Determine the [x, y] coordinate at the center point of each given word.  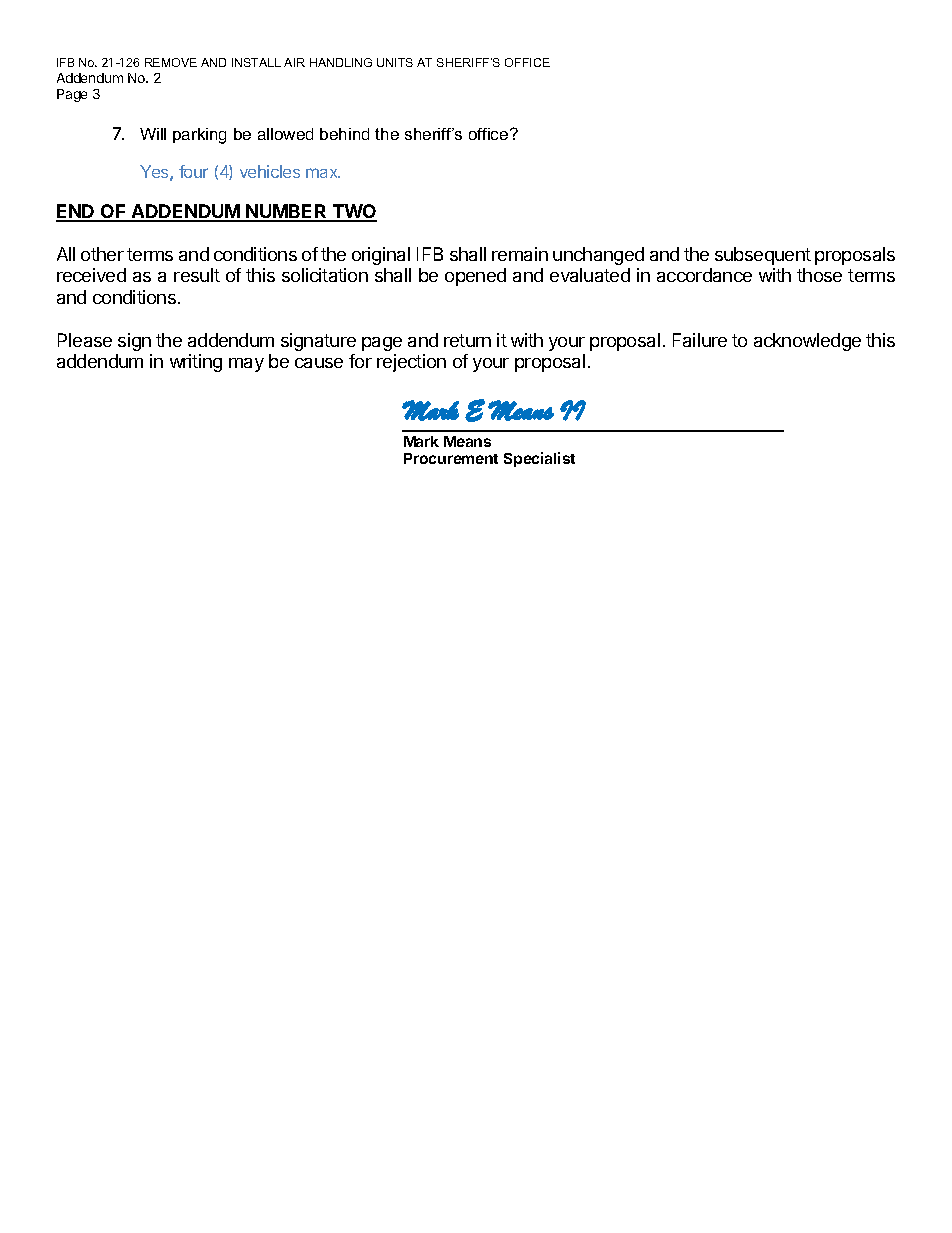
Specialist [539, 459]
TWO [354, 212]
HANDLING [341, 62]
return [467, 340]
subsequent [763, 256]
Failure [700, 340]
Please [85, 340]
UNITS [395, 62]
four [193, 171]
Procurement [451, 458]
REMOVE [171, 62]
